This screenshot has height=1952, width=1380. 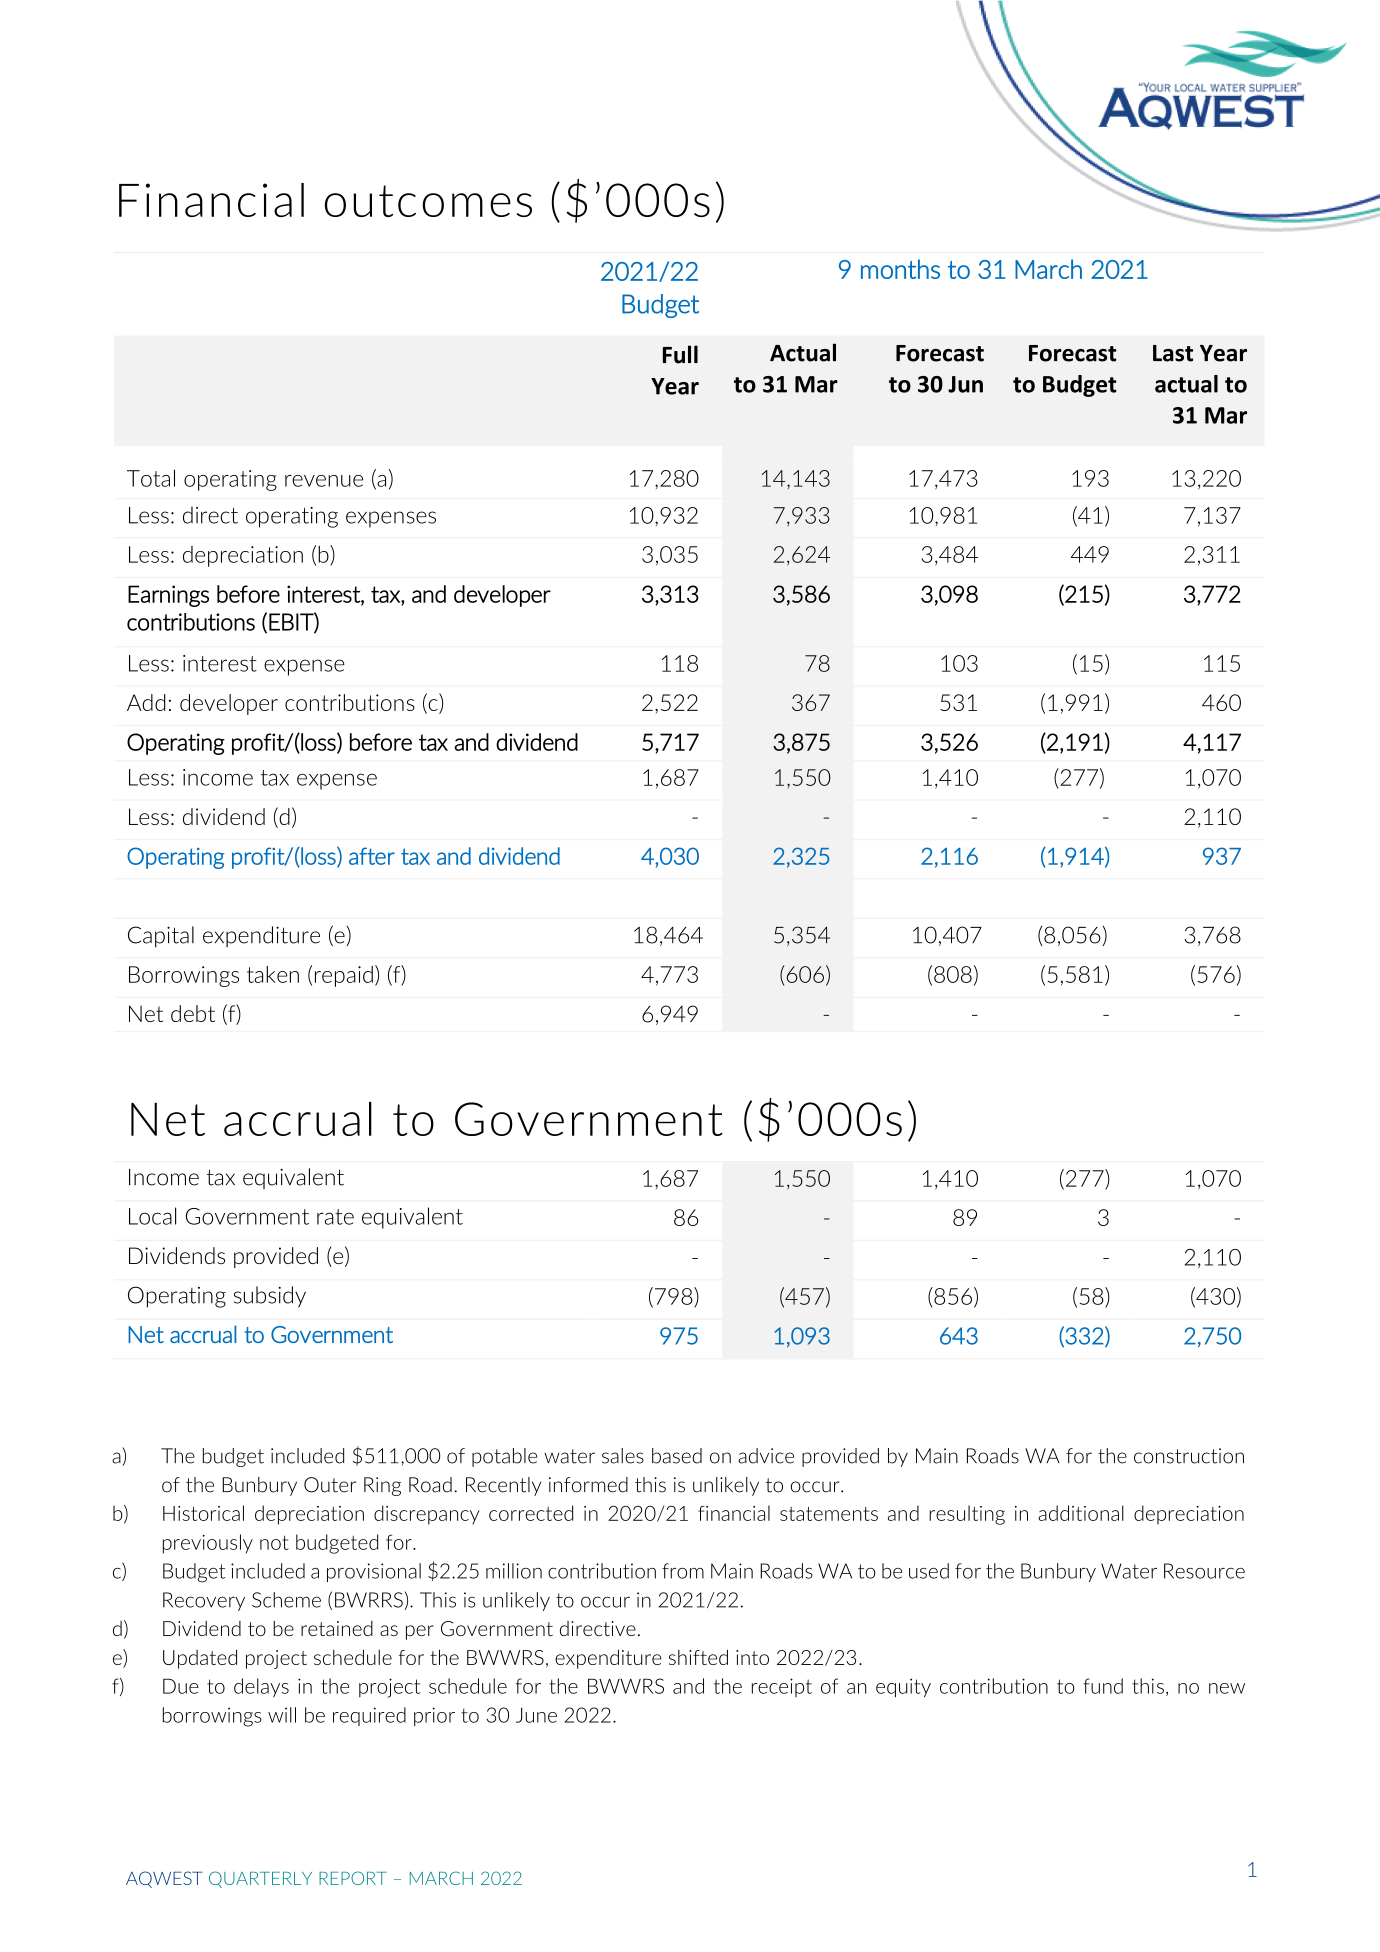 What do you see at coordinates (372, 856) in the screenshot?
I see `after` at bounding box center [372, 856].
